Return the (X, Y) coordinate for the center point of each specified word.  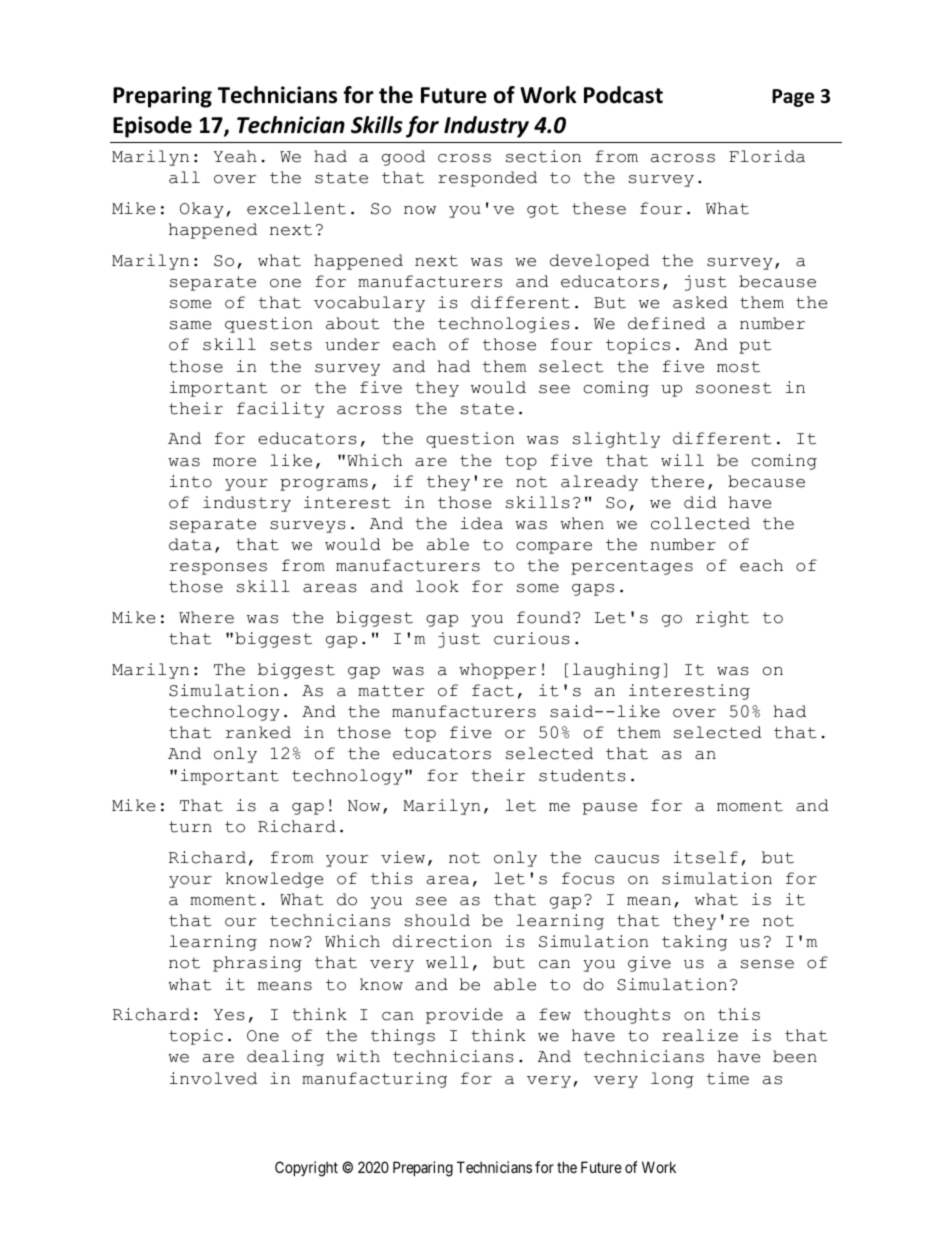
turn (190, 827)
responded (487, 179)
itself (706, 857)
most (738, 367)
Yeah (235, 156)
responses (218, 569)
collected (700, 523)
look (437, 586)
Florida (767, 156)
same (190, 325)
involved (213, 1078)
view (403, 857)
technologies (504, 325)
